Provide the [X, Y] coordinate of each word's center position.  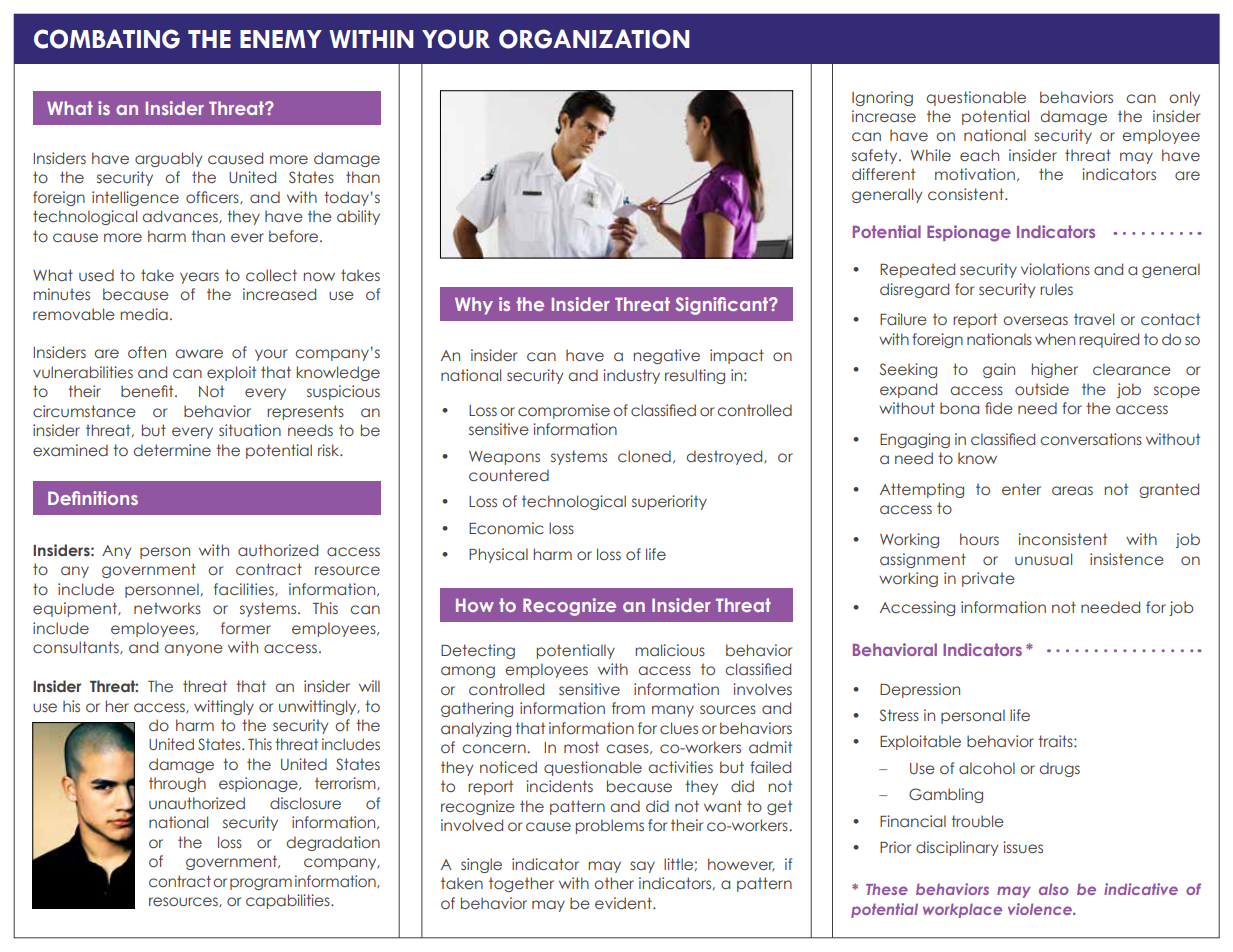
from [628, 708]
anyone [194, 650]
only [1184, 98]
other [614, 883]
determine [172, 450]
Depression [920, 690]
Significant [723, 306]
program [261, 884]
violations [1055, 269]
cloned [644, 456]
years [199, 278]
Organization [594, 39]
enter [1021, 489]
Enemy [281, 39]
